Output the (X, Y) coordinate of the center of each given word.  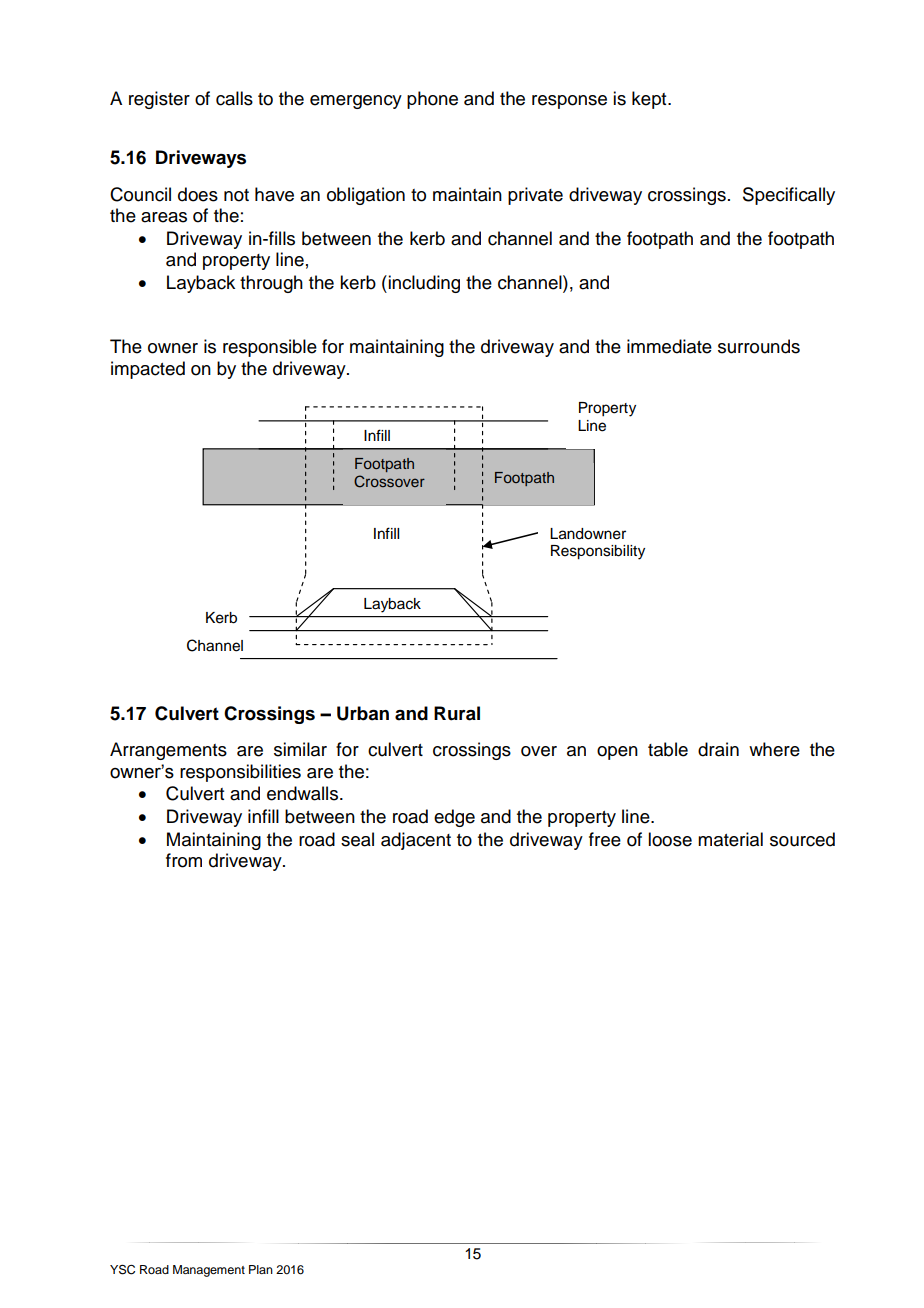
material (730, 839)
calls (234, 98)
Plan (261, 1269)
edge (454, 818)
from (184, 860)
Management (209, 1271)
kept (650, 100)
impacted (148, 370)
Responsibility (598, 552)
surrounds (759, 346)
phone (432, 100)
